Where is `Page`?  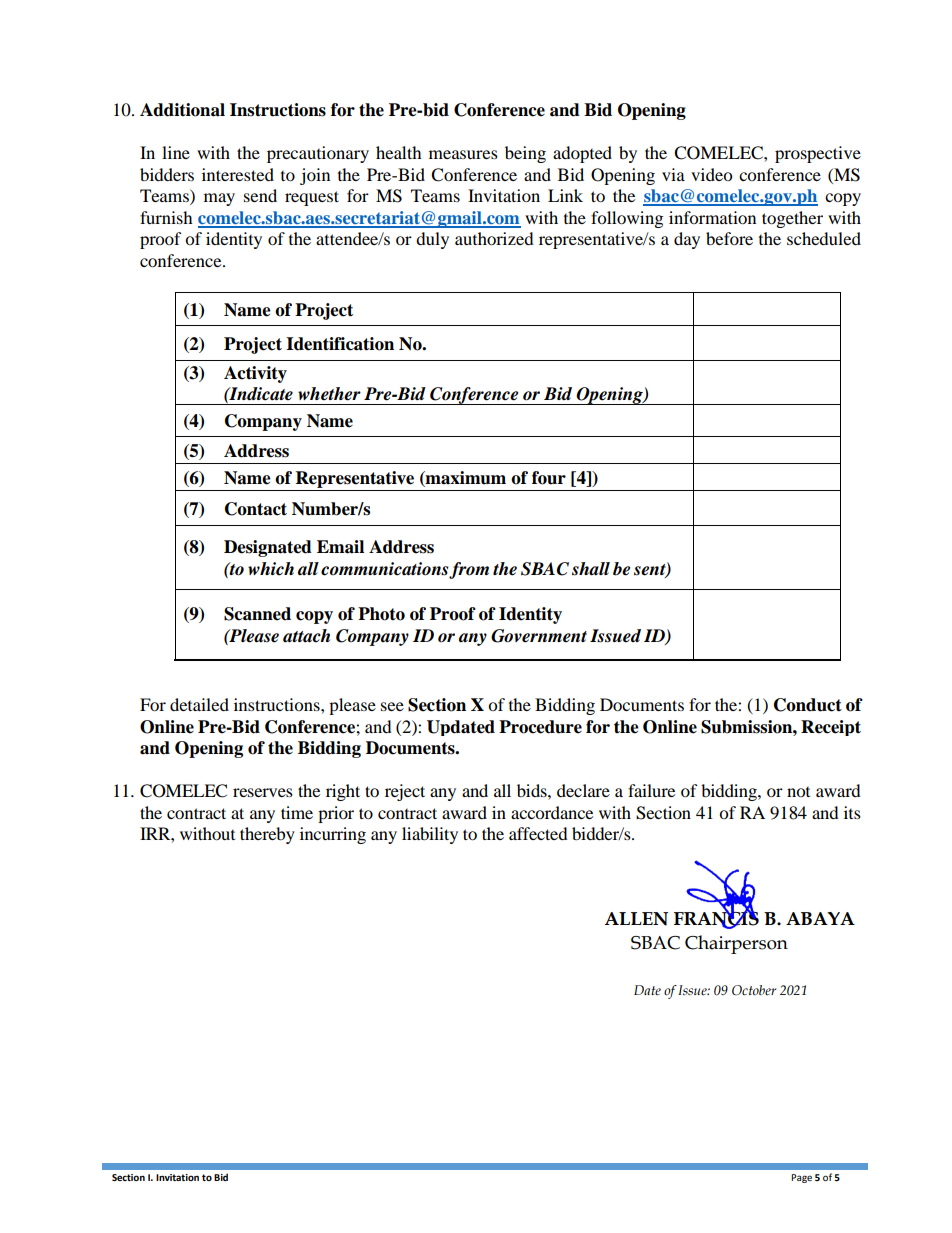
Page is located at coordinates (801, 1178).
